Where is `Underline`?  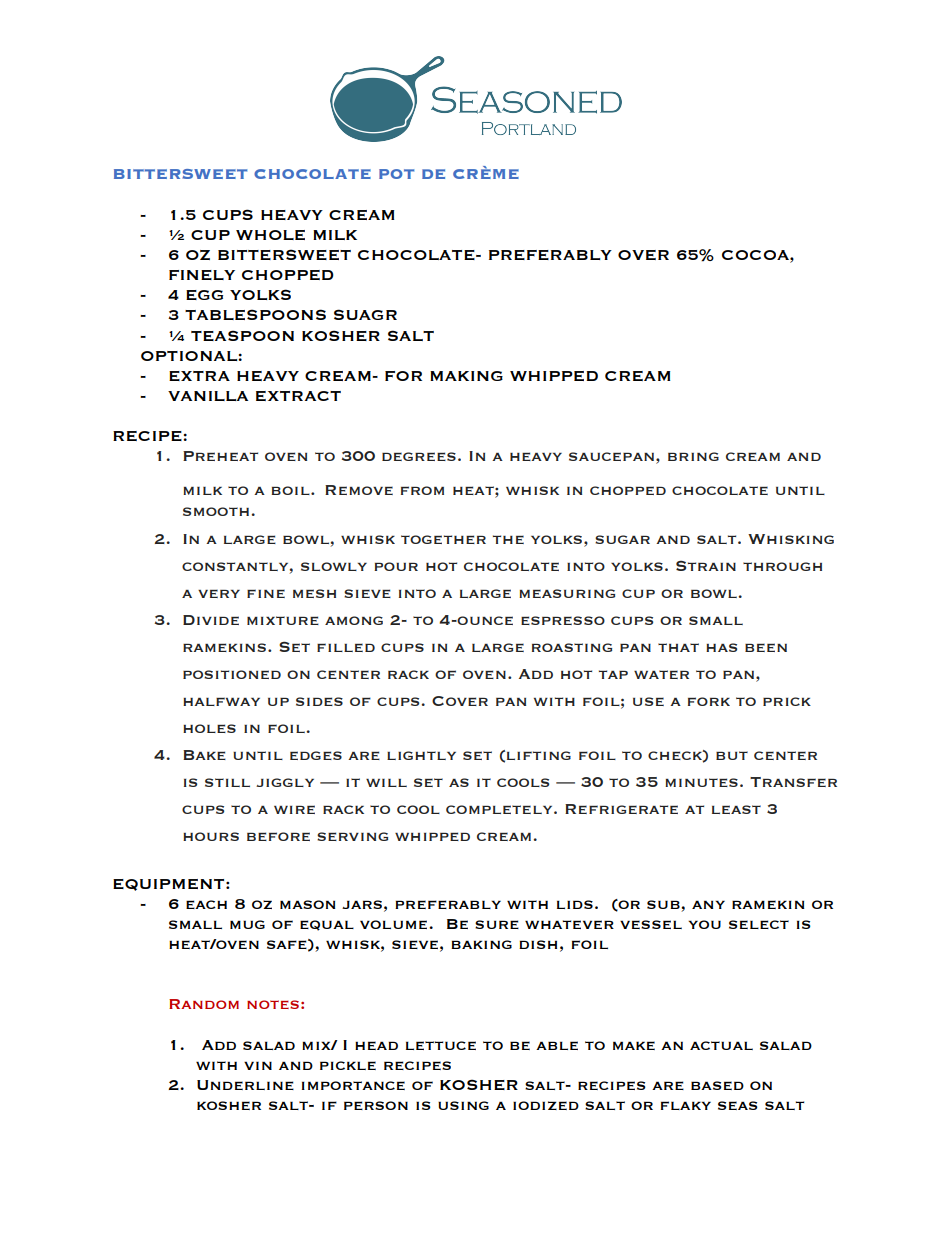 Underline is located at coordinates (245, 1085).
